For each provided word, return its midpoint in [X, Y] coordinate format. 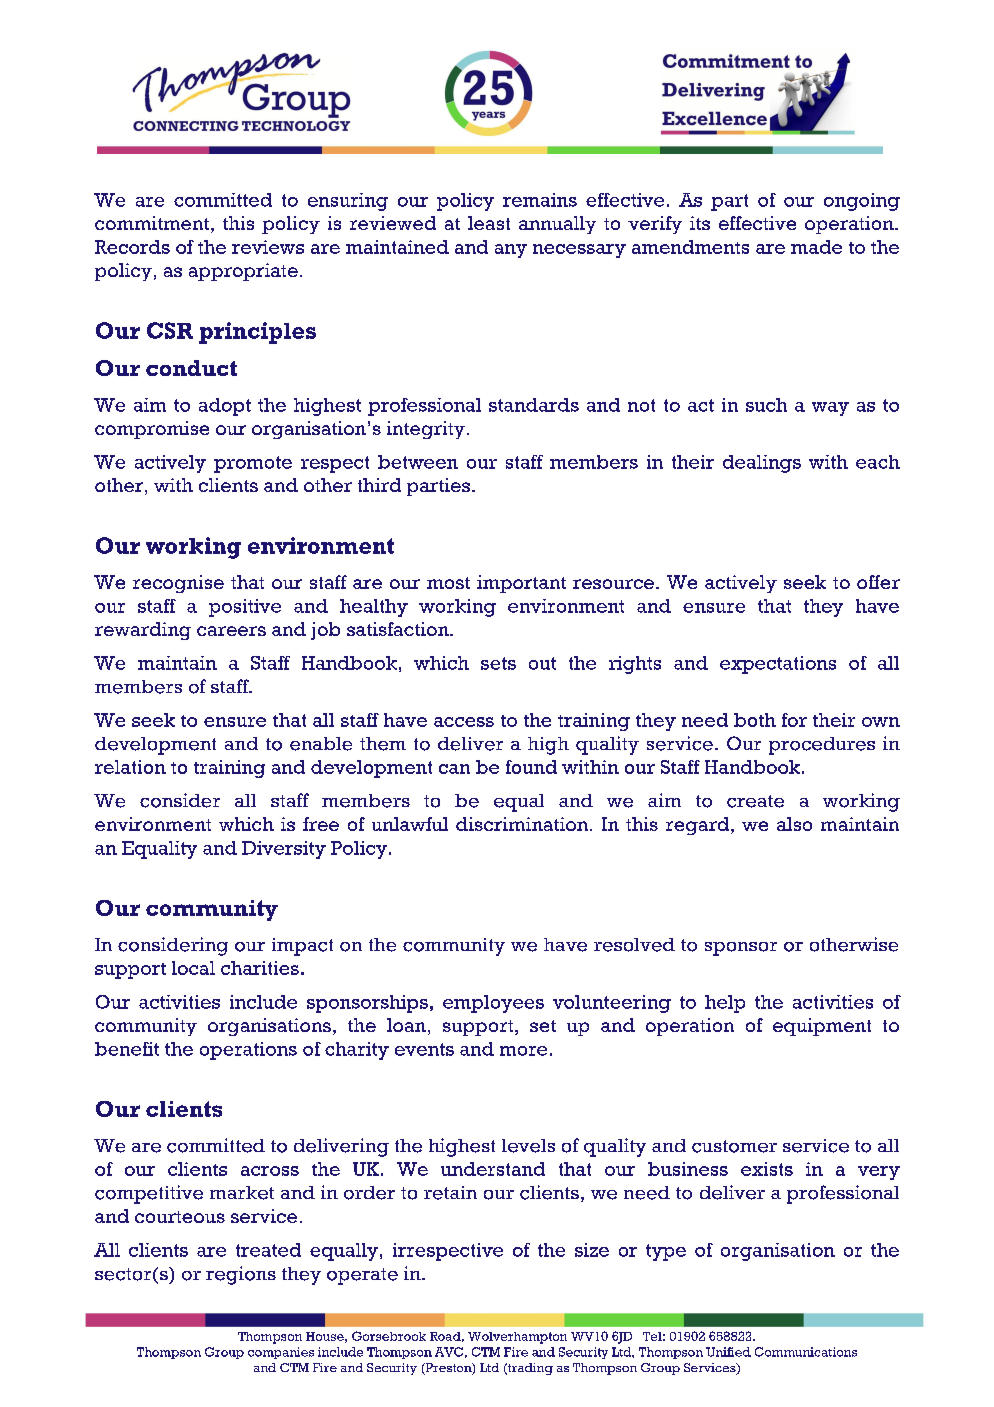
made [816, 247]
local [193, 968]
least [489, 223]
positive [245, 608]
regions [241, 1275]
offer [878, 582]
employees [493, 1004]
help [725, 1004]
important [521, 584]
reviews [268, 247]
